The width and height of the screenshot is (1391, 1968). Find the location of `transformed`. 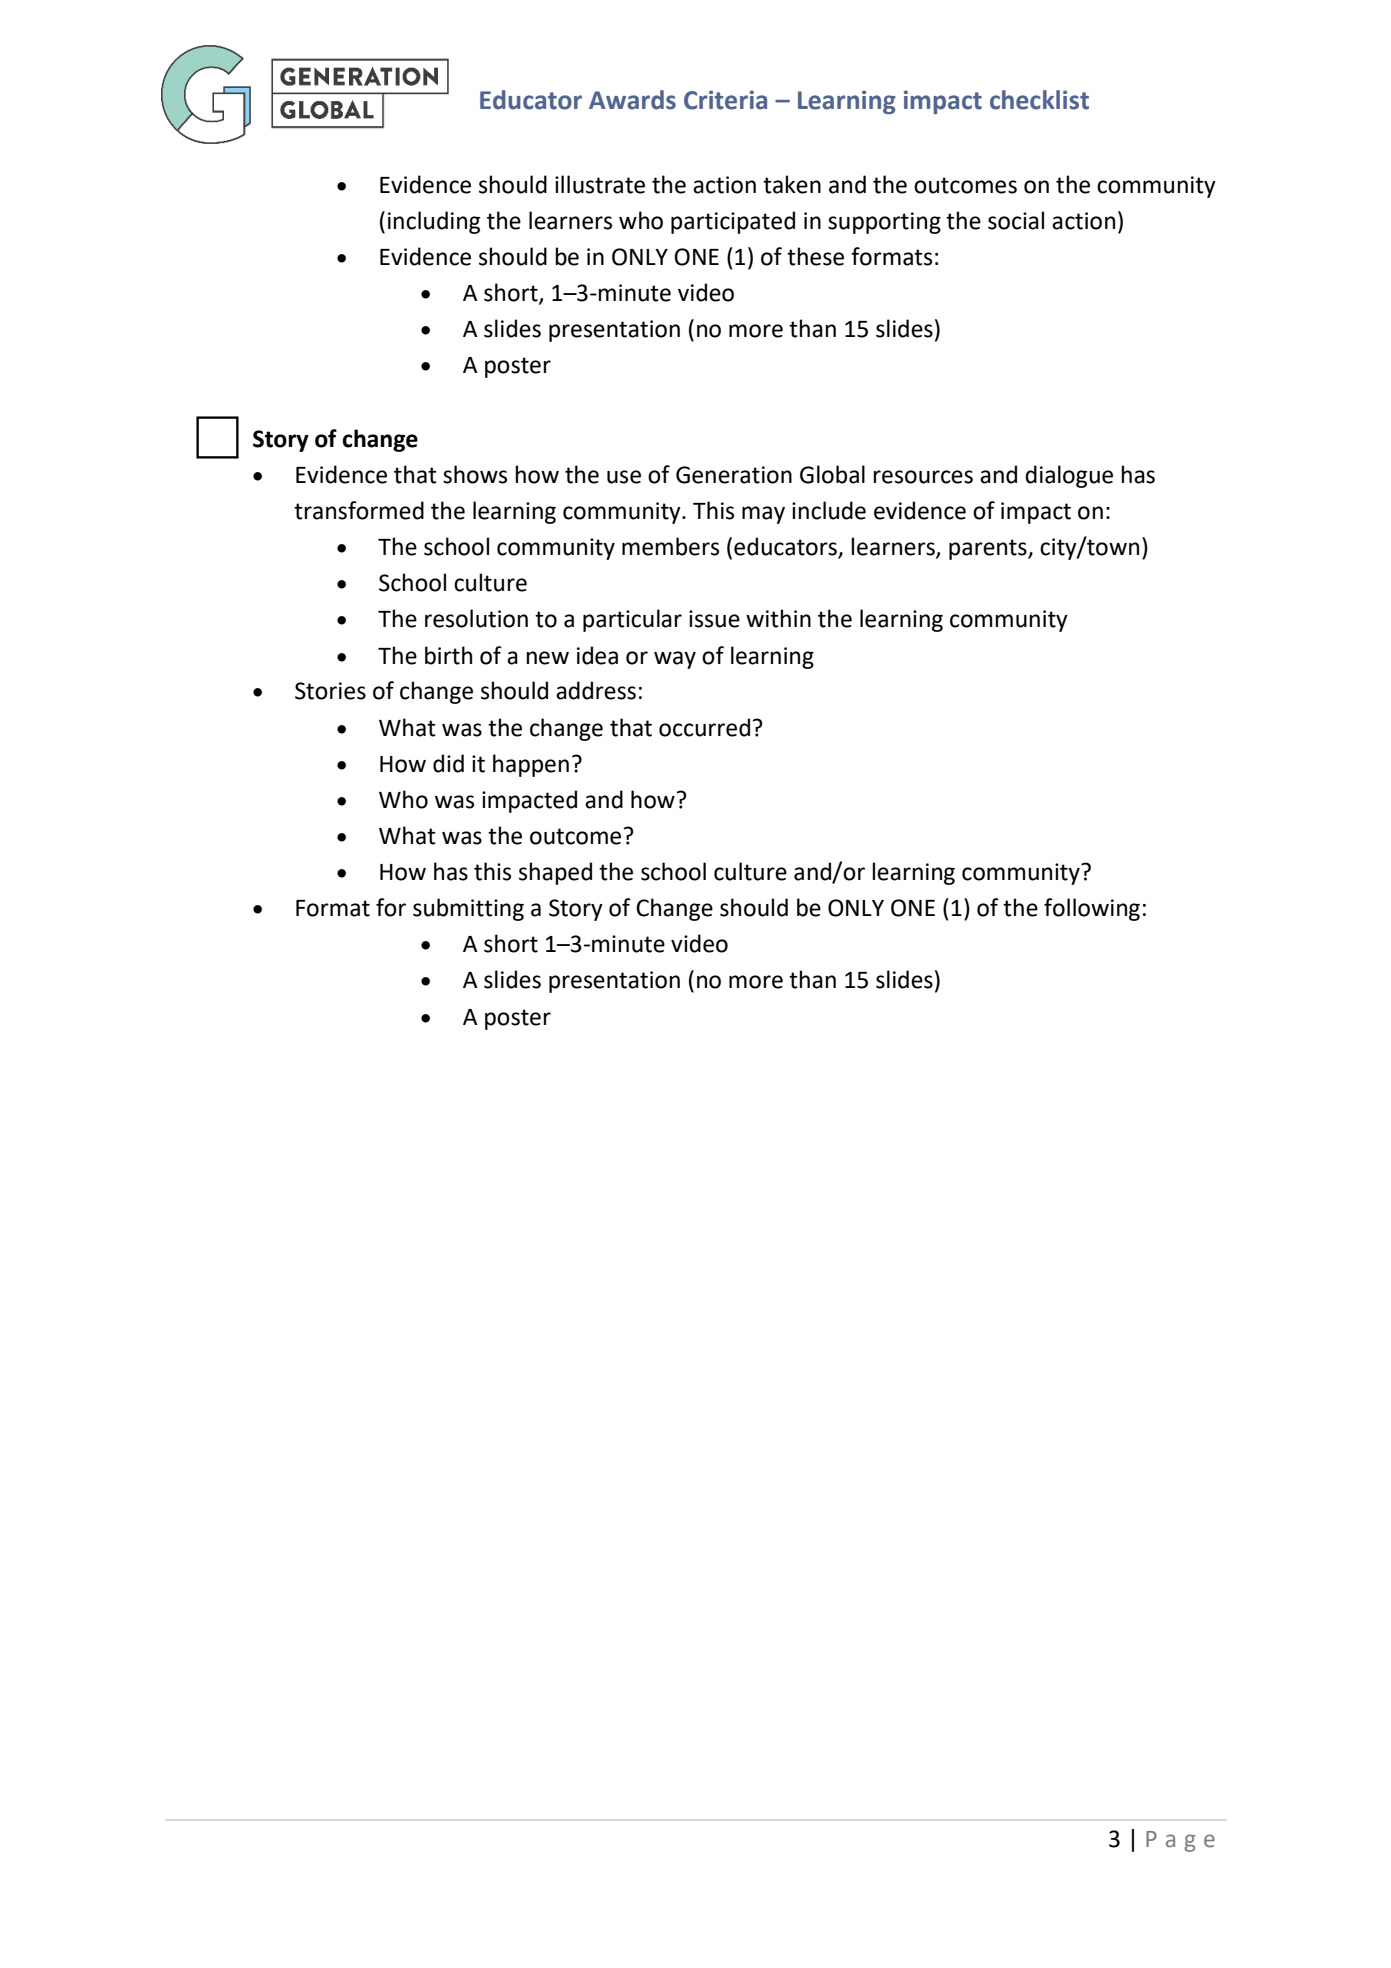

transformed is located at coordinates (359, 510).
